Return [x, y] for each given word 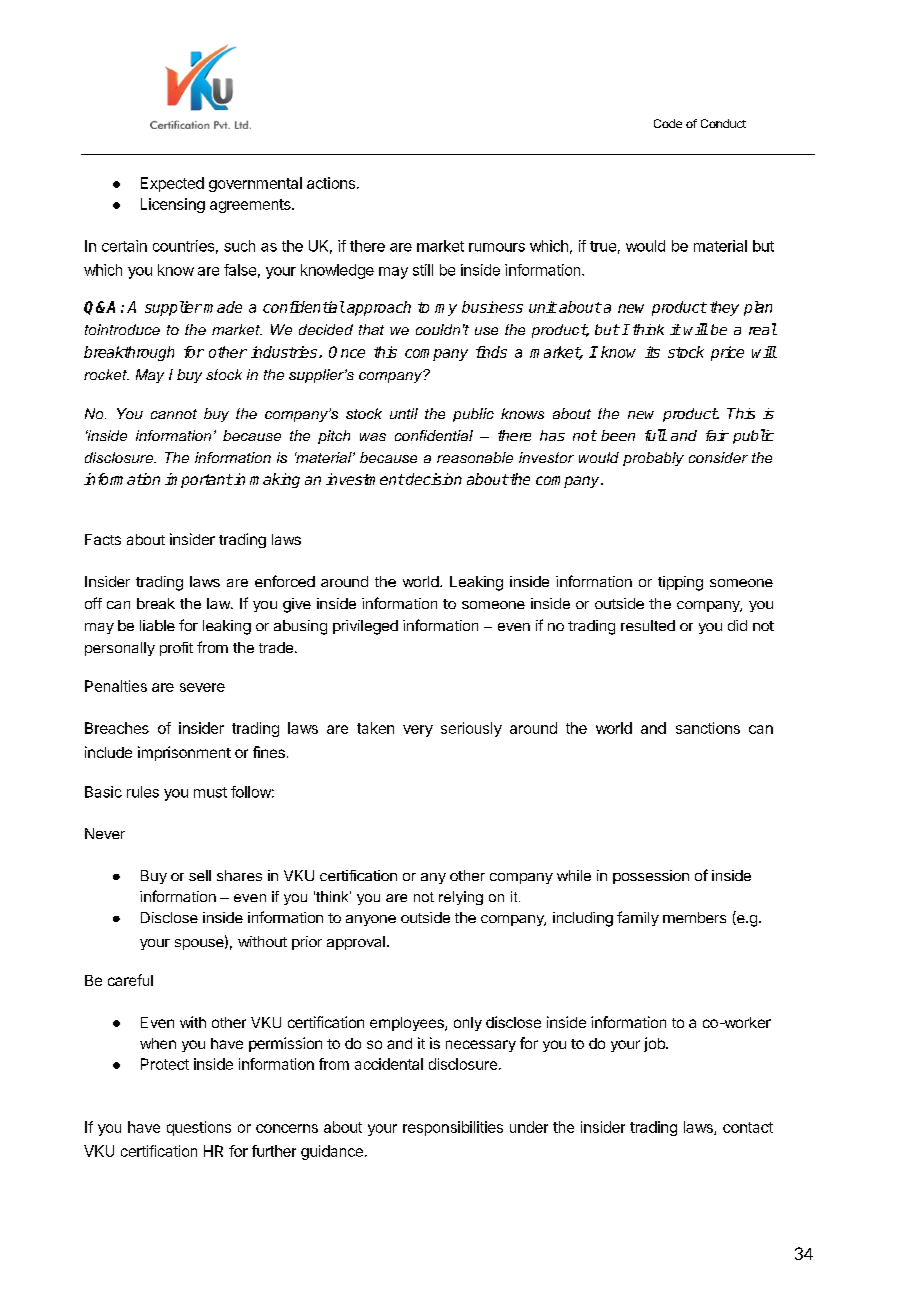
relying [461, 898]
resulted [648, 625]
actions [331, 183]
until [404, 413]
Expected [172, 184]
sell [200, 875]
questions [199, 1128]
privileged [365, 627]
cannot [174, 414]
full [655, 435]
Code [668, 123]
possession [651, 877]
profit [176, 649]
